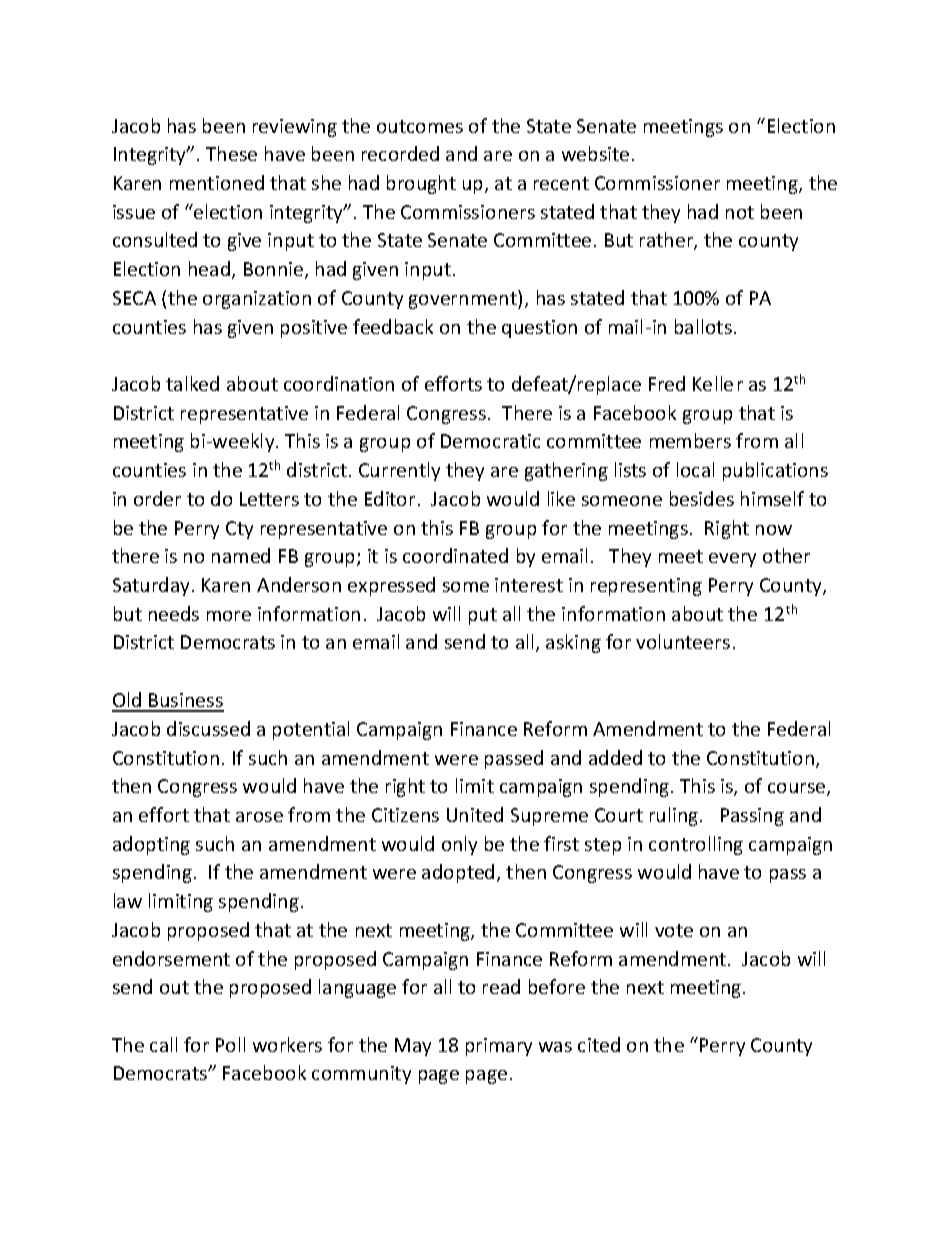 The image size is (952, 1233). I want to click on coordinated, so click(455, 555).
